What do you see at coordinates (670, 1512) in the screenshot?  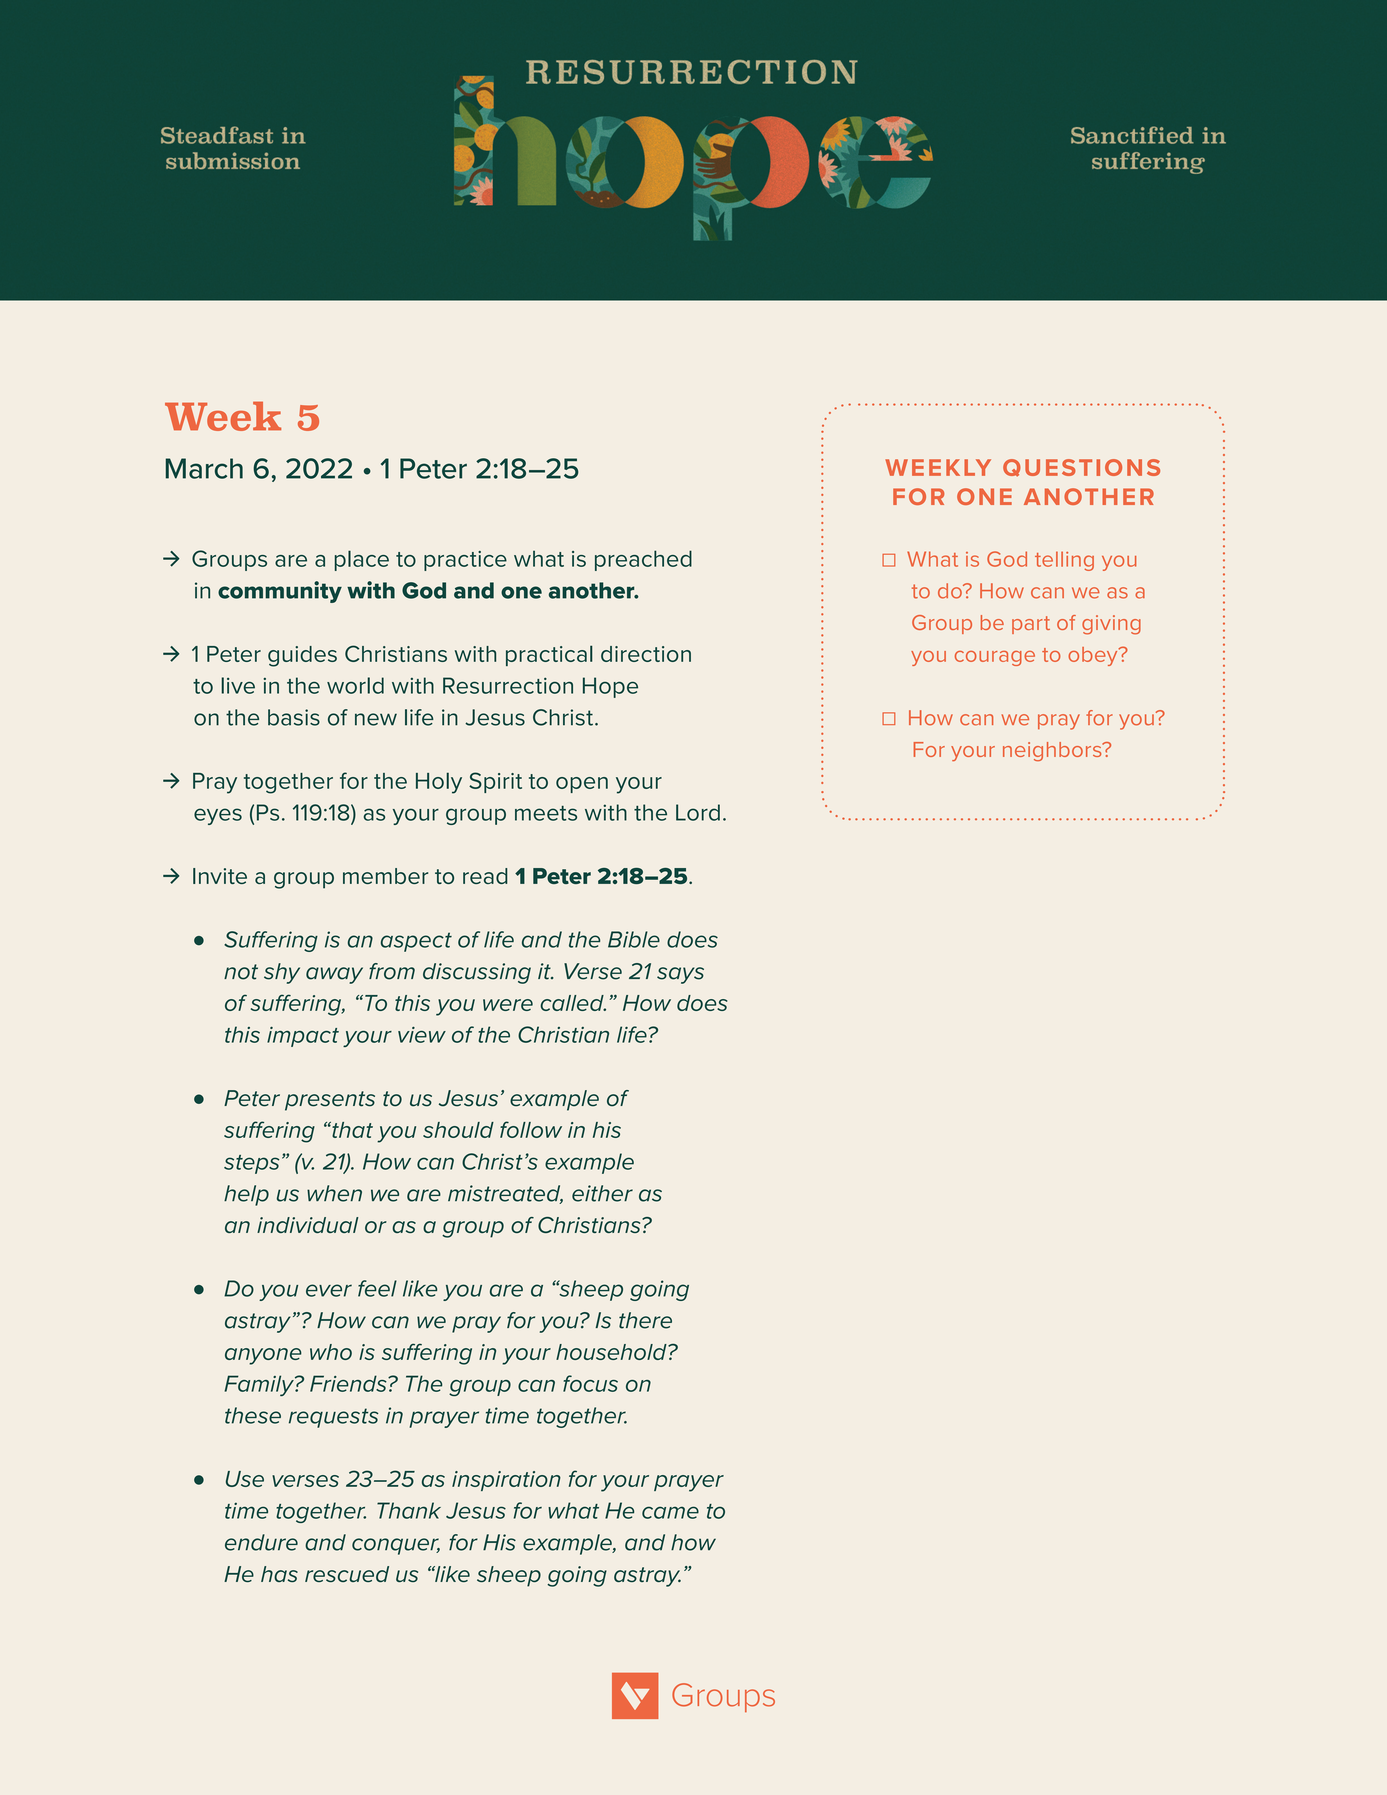 I see `came` at bounding box center [670, 1512].
